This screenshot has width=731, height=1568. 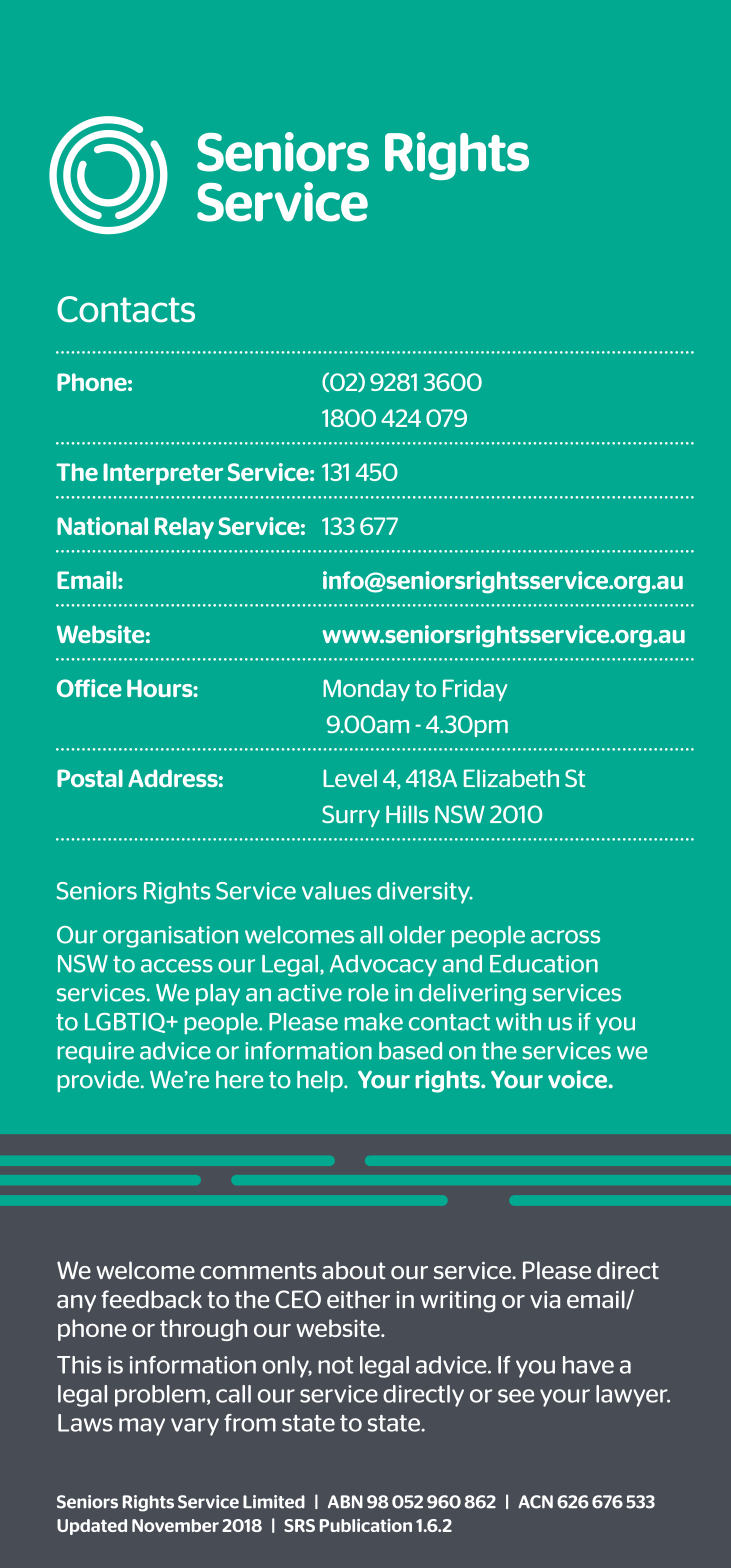 I want to click on ABN, so click(x=345, y=1502).
